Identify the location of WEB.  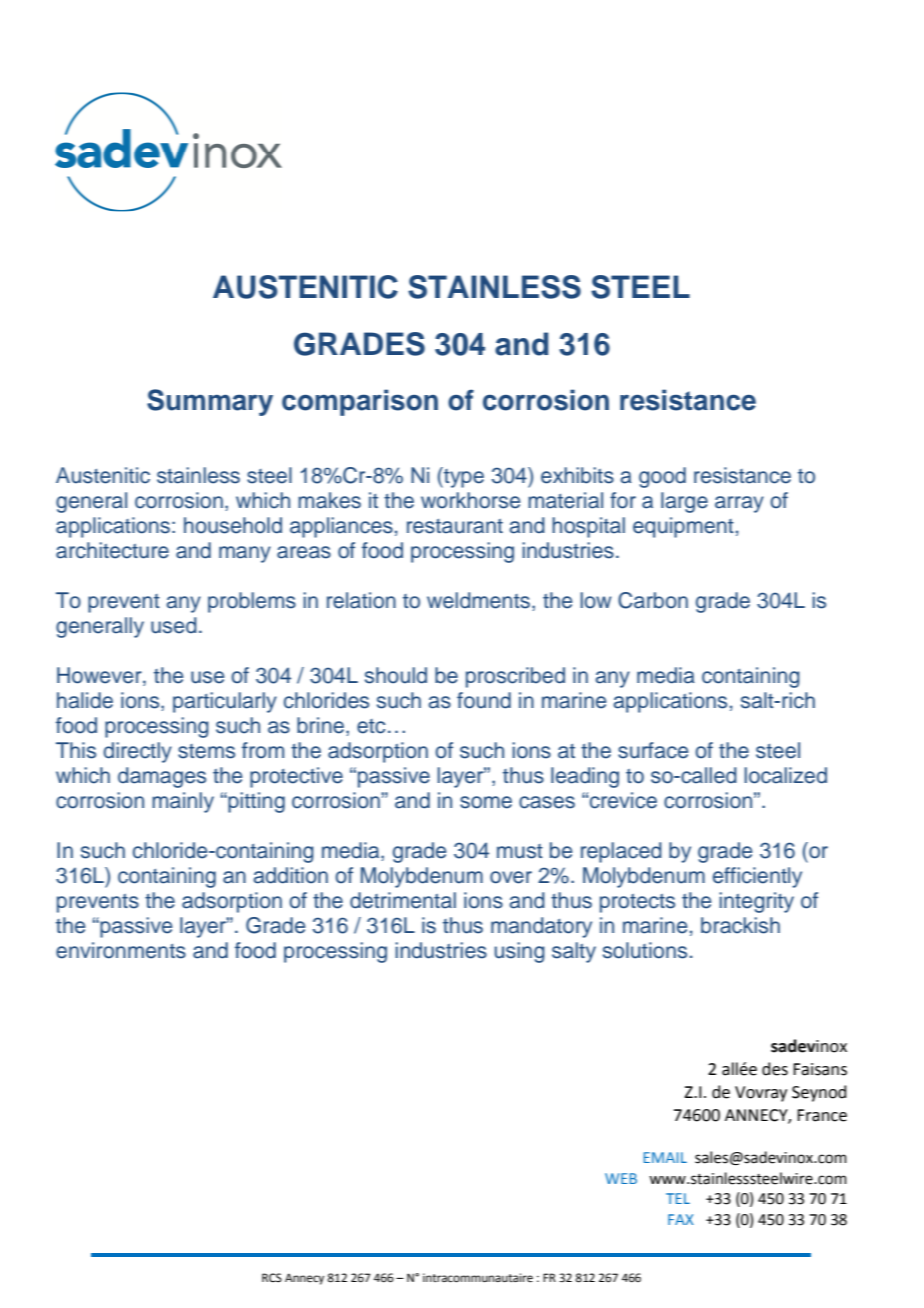
(621, 1178).
